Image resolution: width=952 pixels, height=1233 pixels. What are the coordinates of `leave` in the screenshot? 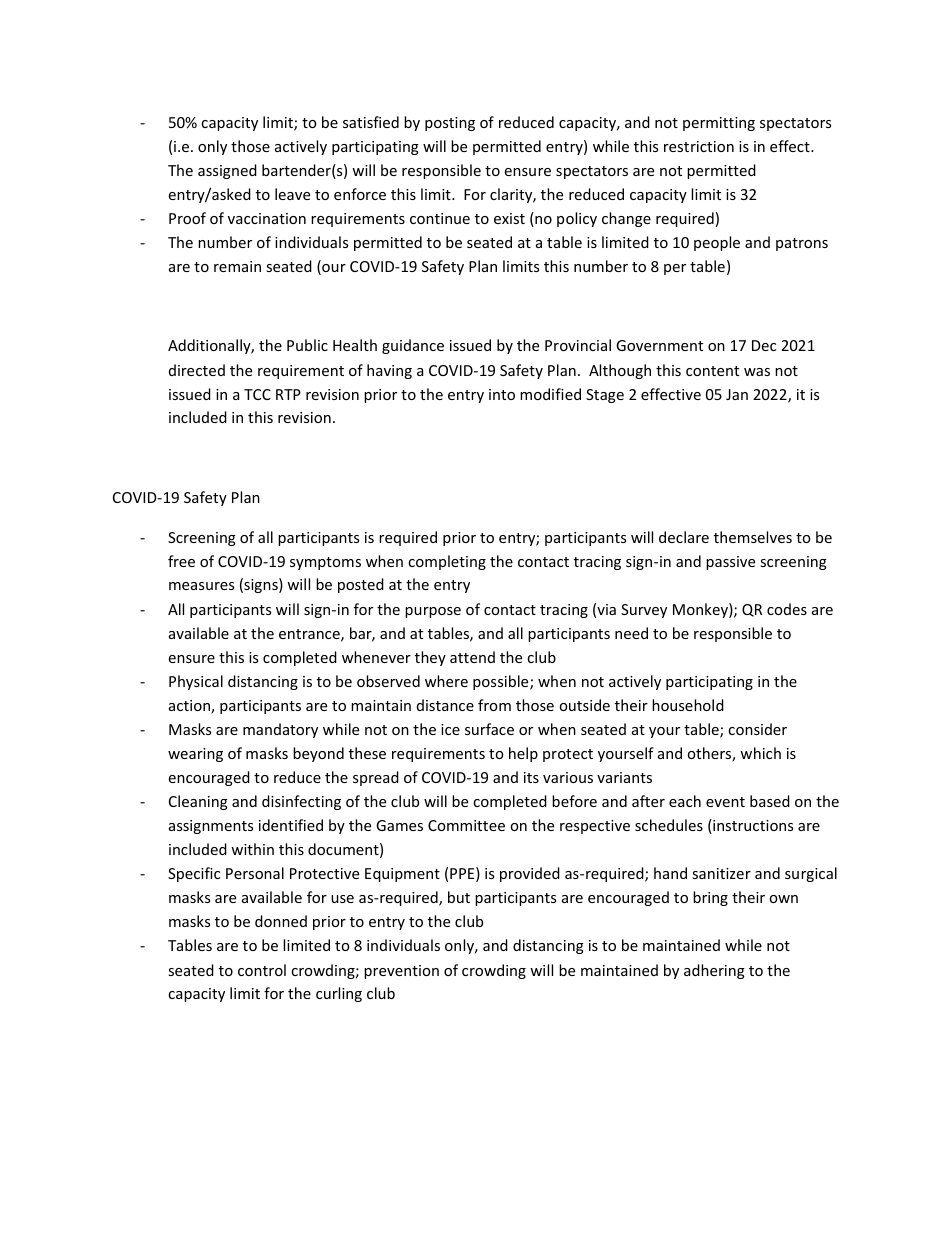 It's located at (292, 194).
